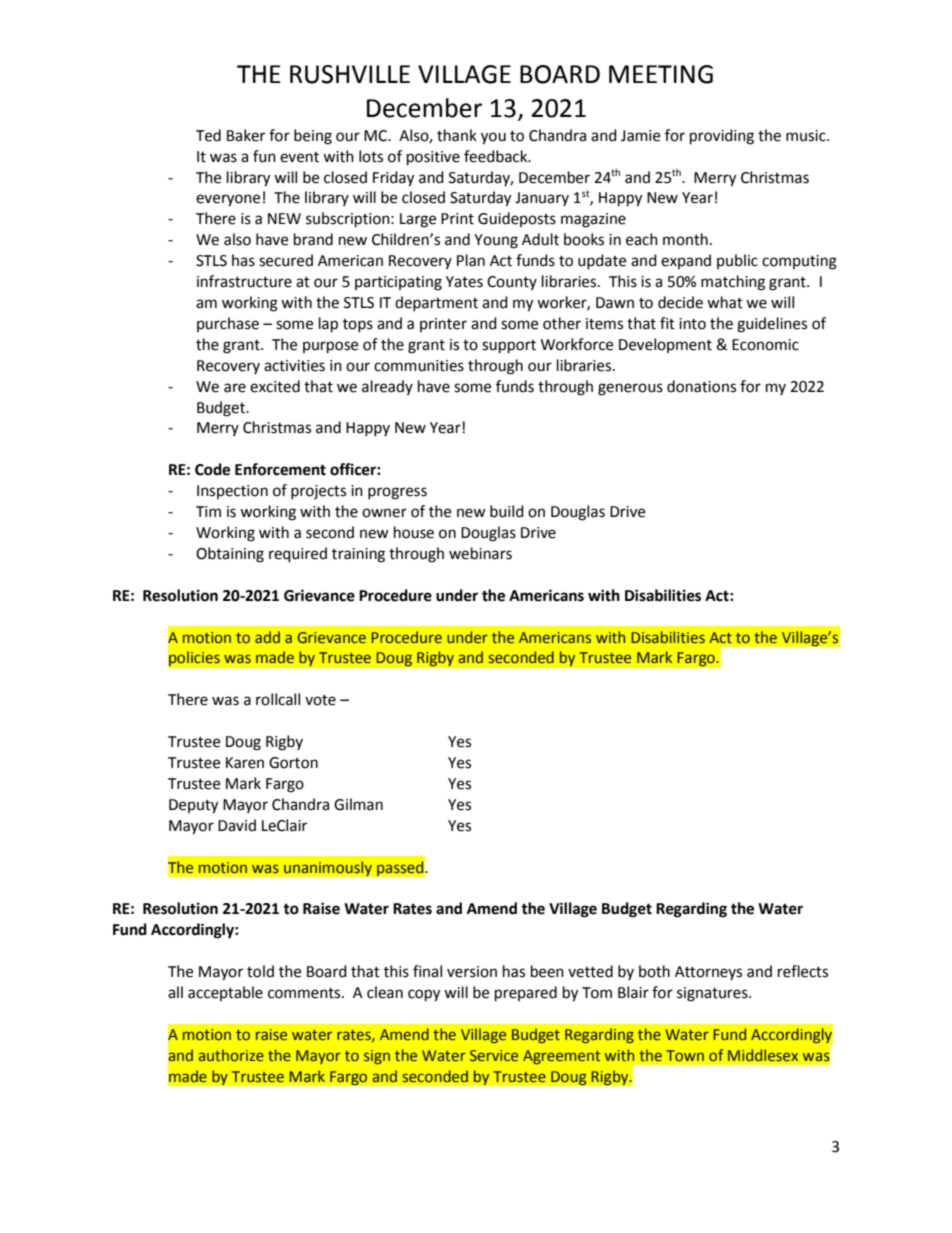  Describe the element at coordinates (722, 137) in the screenshot. I see `providing` at that location.
